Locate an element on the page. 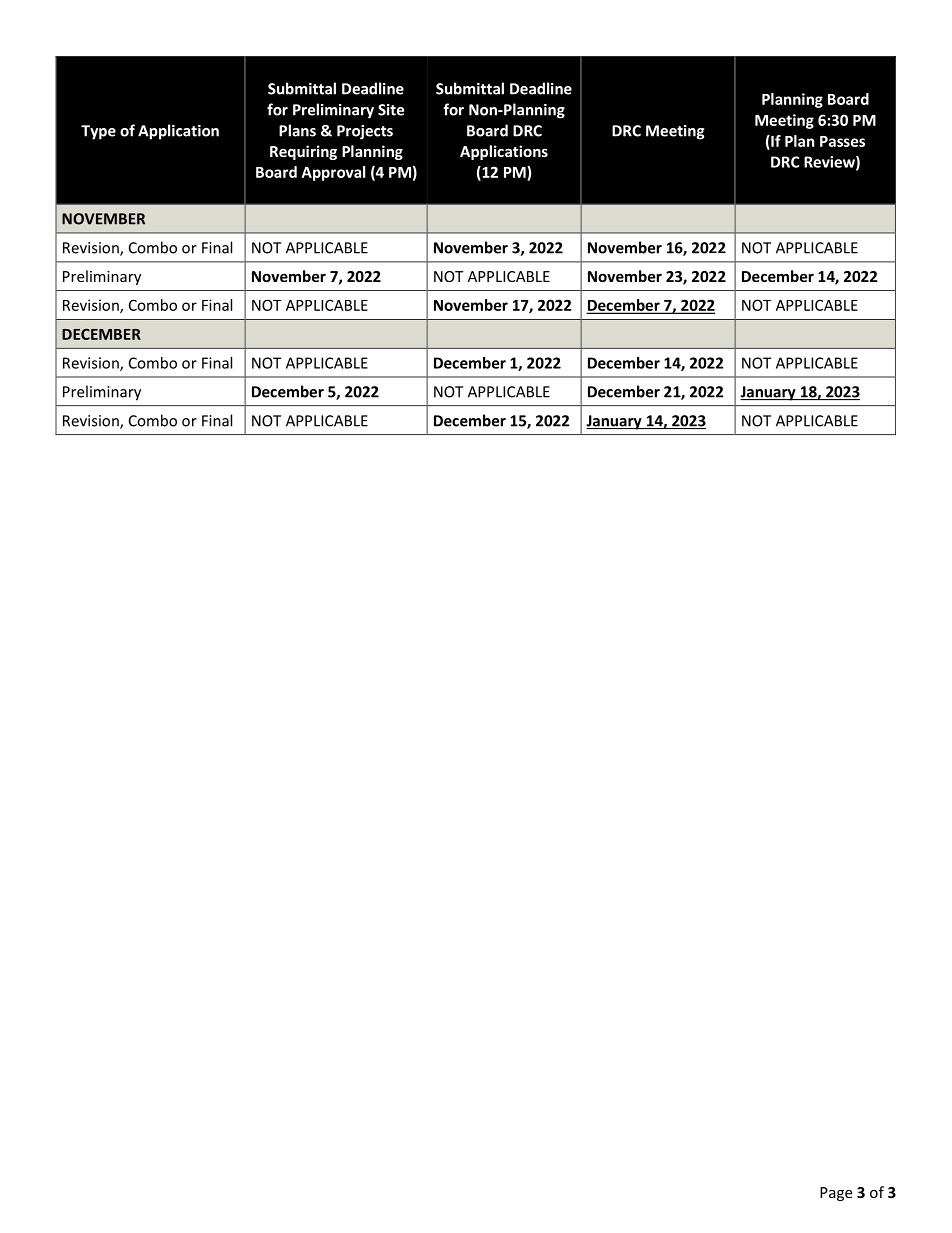 The width and height of the image is (952, 1233). Page is located at coordinates (836, 1194).
